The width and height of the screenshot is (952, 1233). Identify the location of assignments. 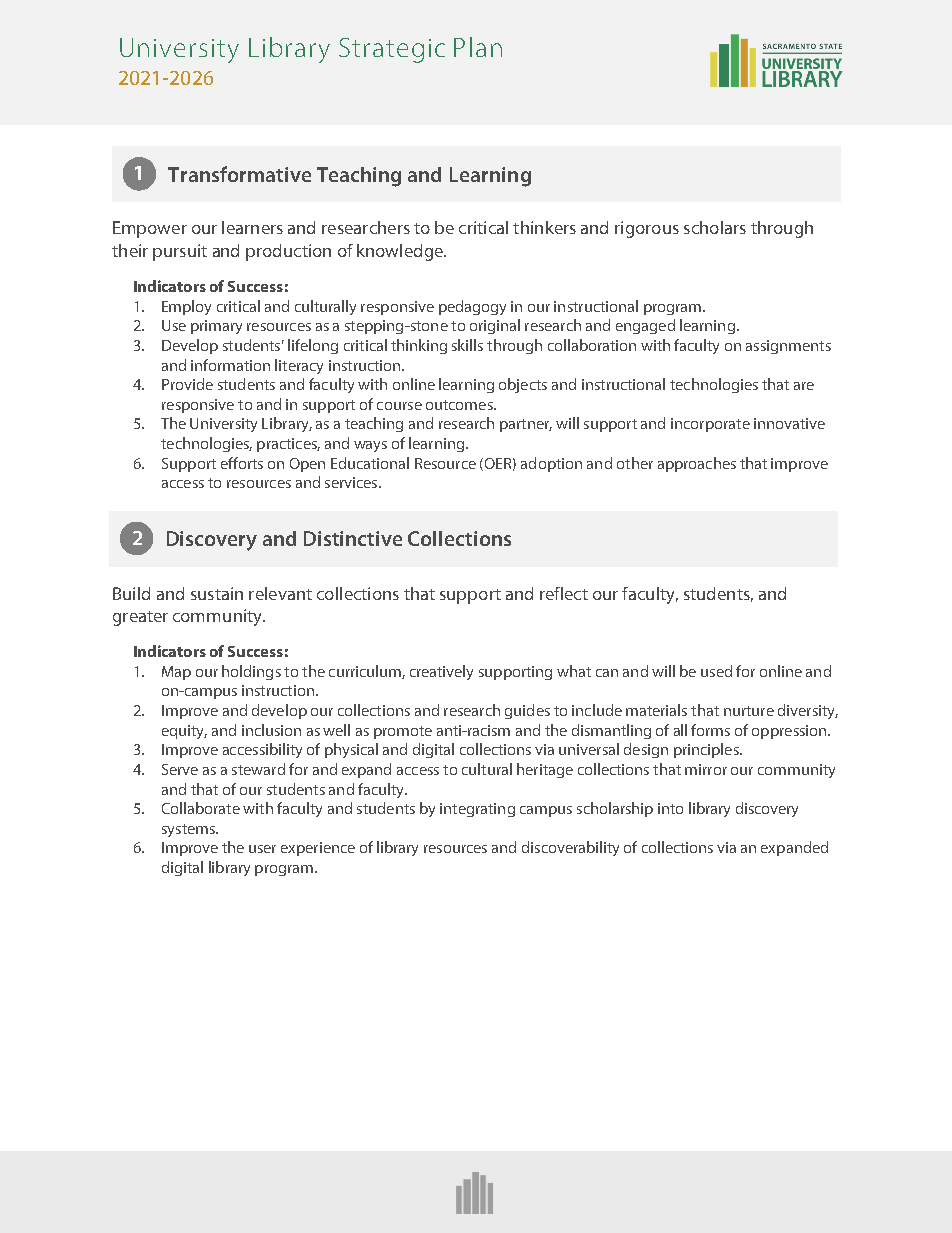
(788, 347).
